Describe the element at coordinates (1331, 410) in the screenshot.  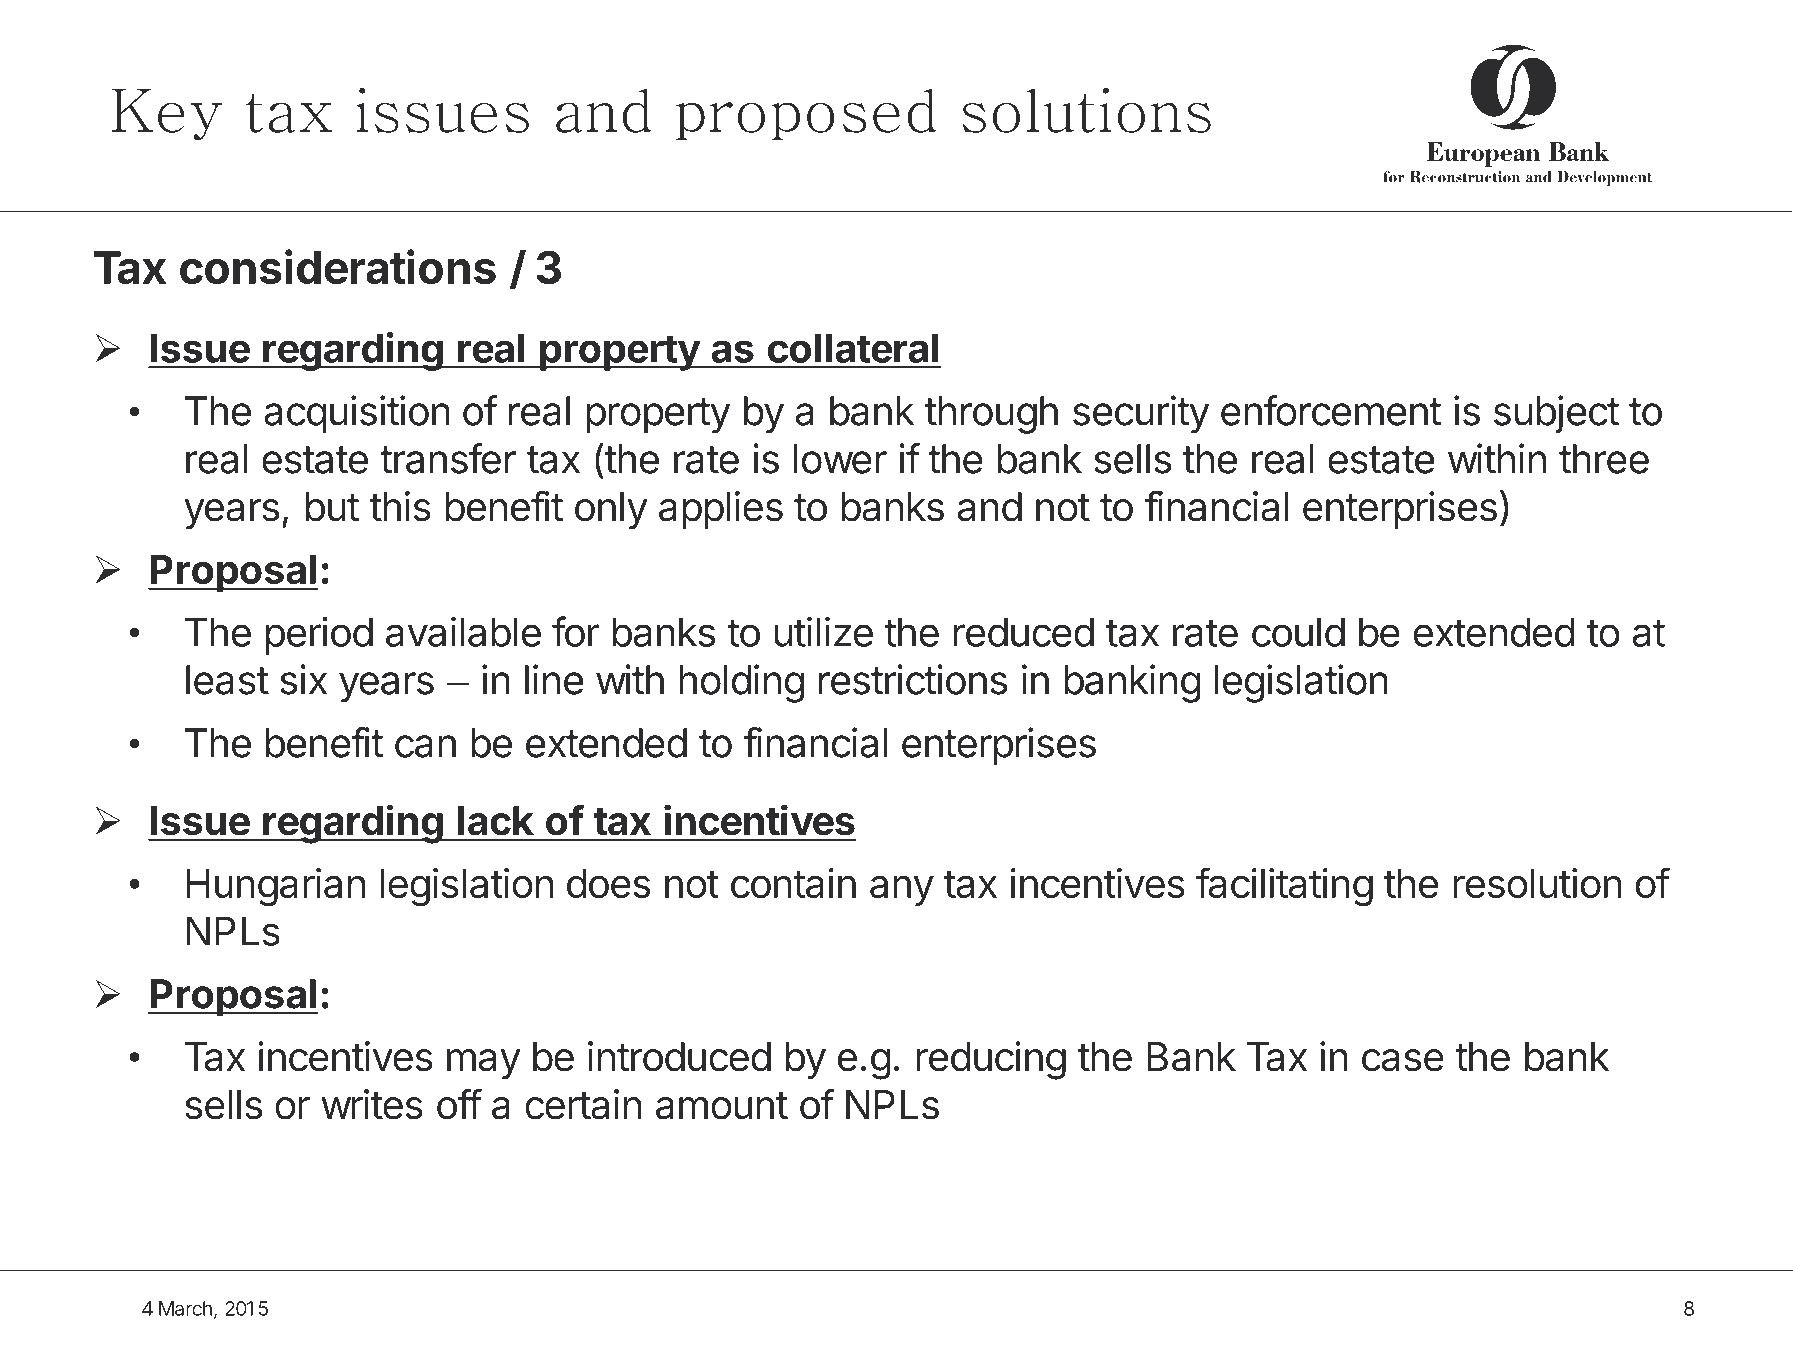
I see `enforcement` at that location.
